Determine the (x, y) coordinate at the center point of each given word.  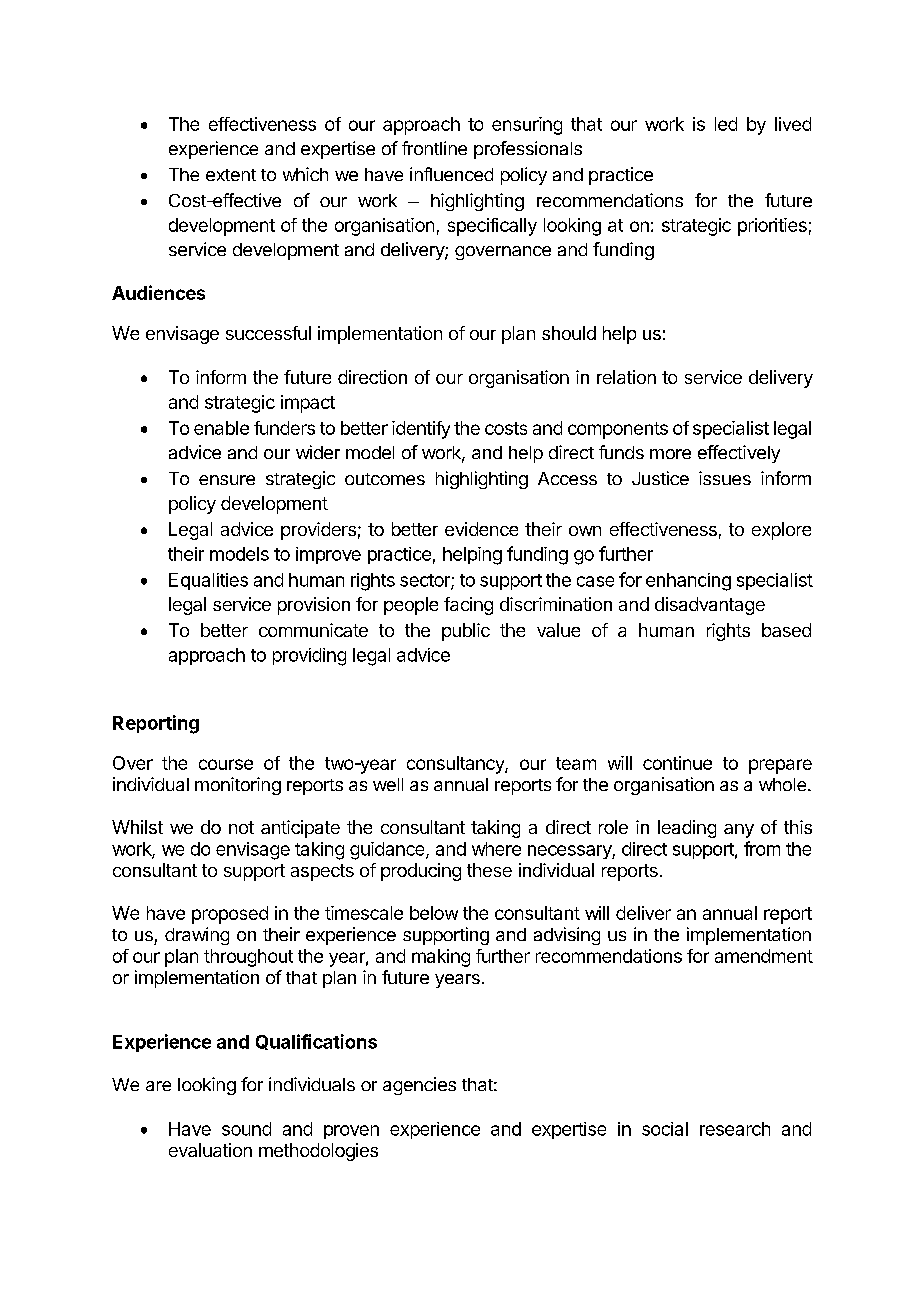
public (466, 632)
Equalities (208, 581)
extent (231, 175)
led (726, 124)
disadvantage (710, 606)
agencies (419, 1086)
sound (246, 1129)
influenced (451, 174)
